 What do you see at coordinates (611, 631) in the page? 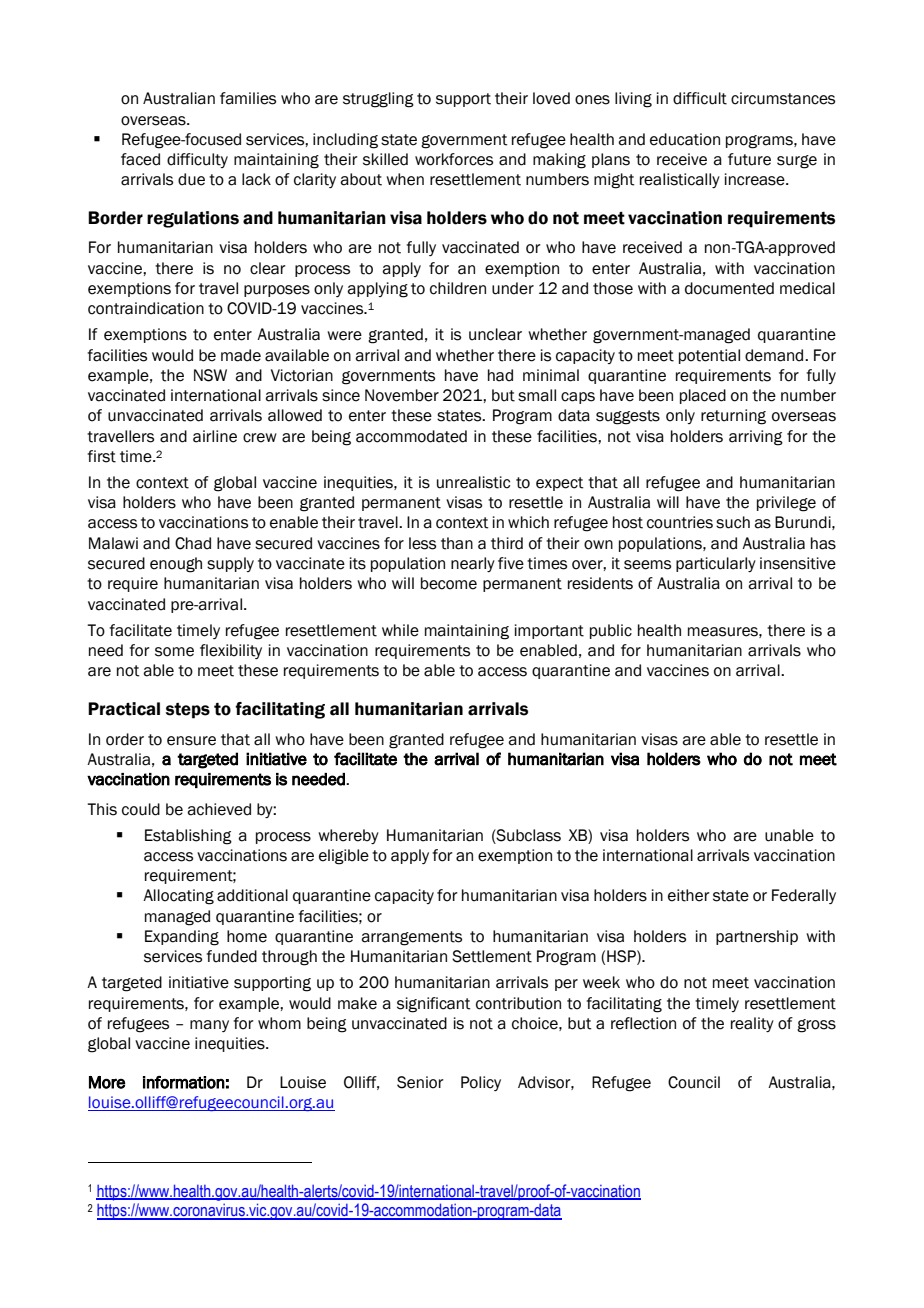
I see `public` at bounding box center [611, 631].
